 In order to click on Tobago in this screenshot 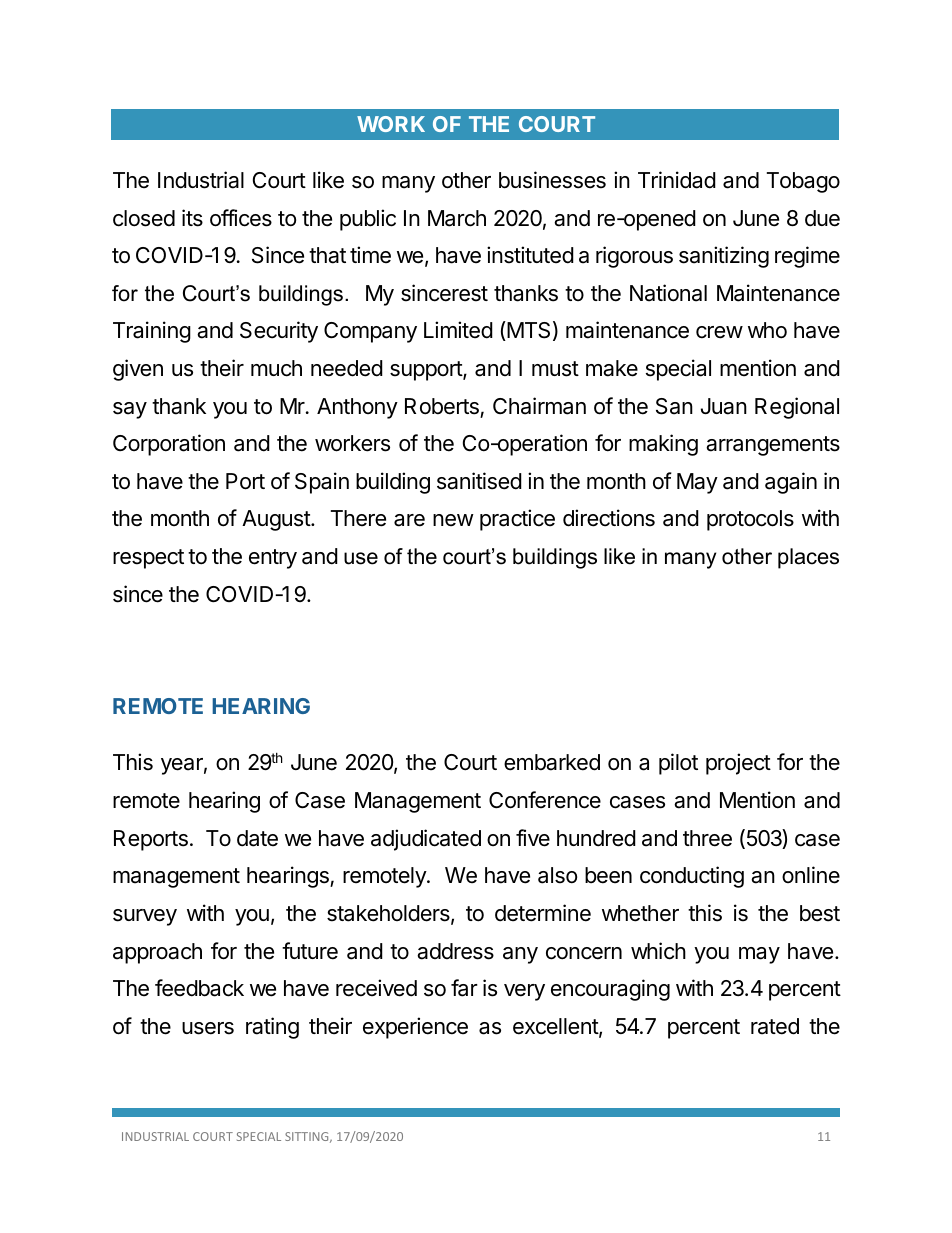, I will do `click(803, 182)`.
